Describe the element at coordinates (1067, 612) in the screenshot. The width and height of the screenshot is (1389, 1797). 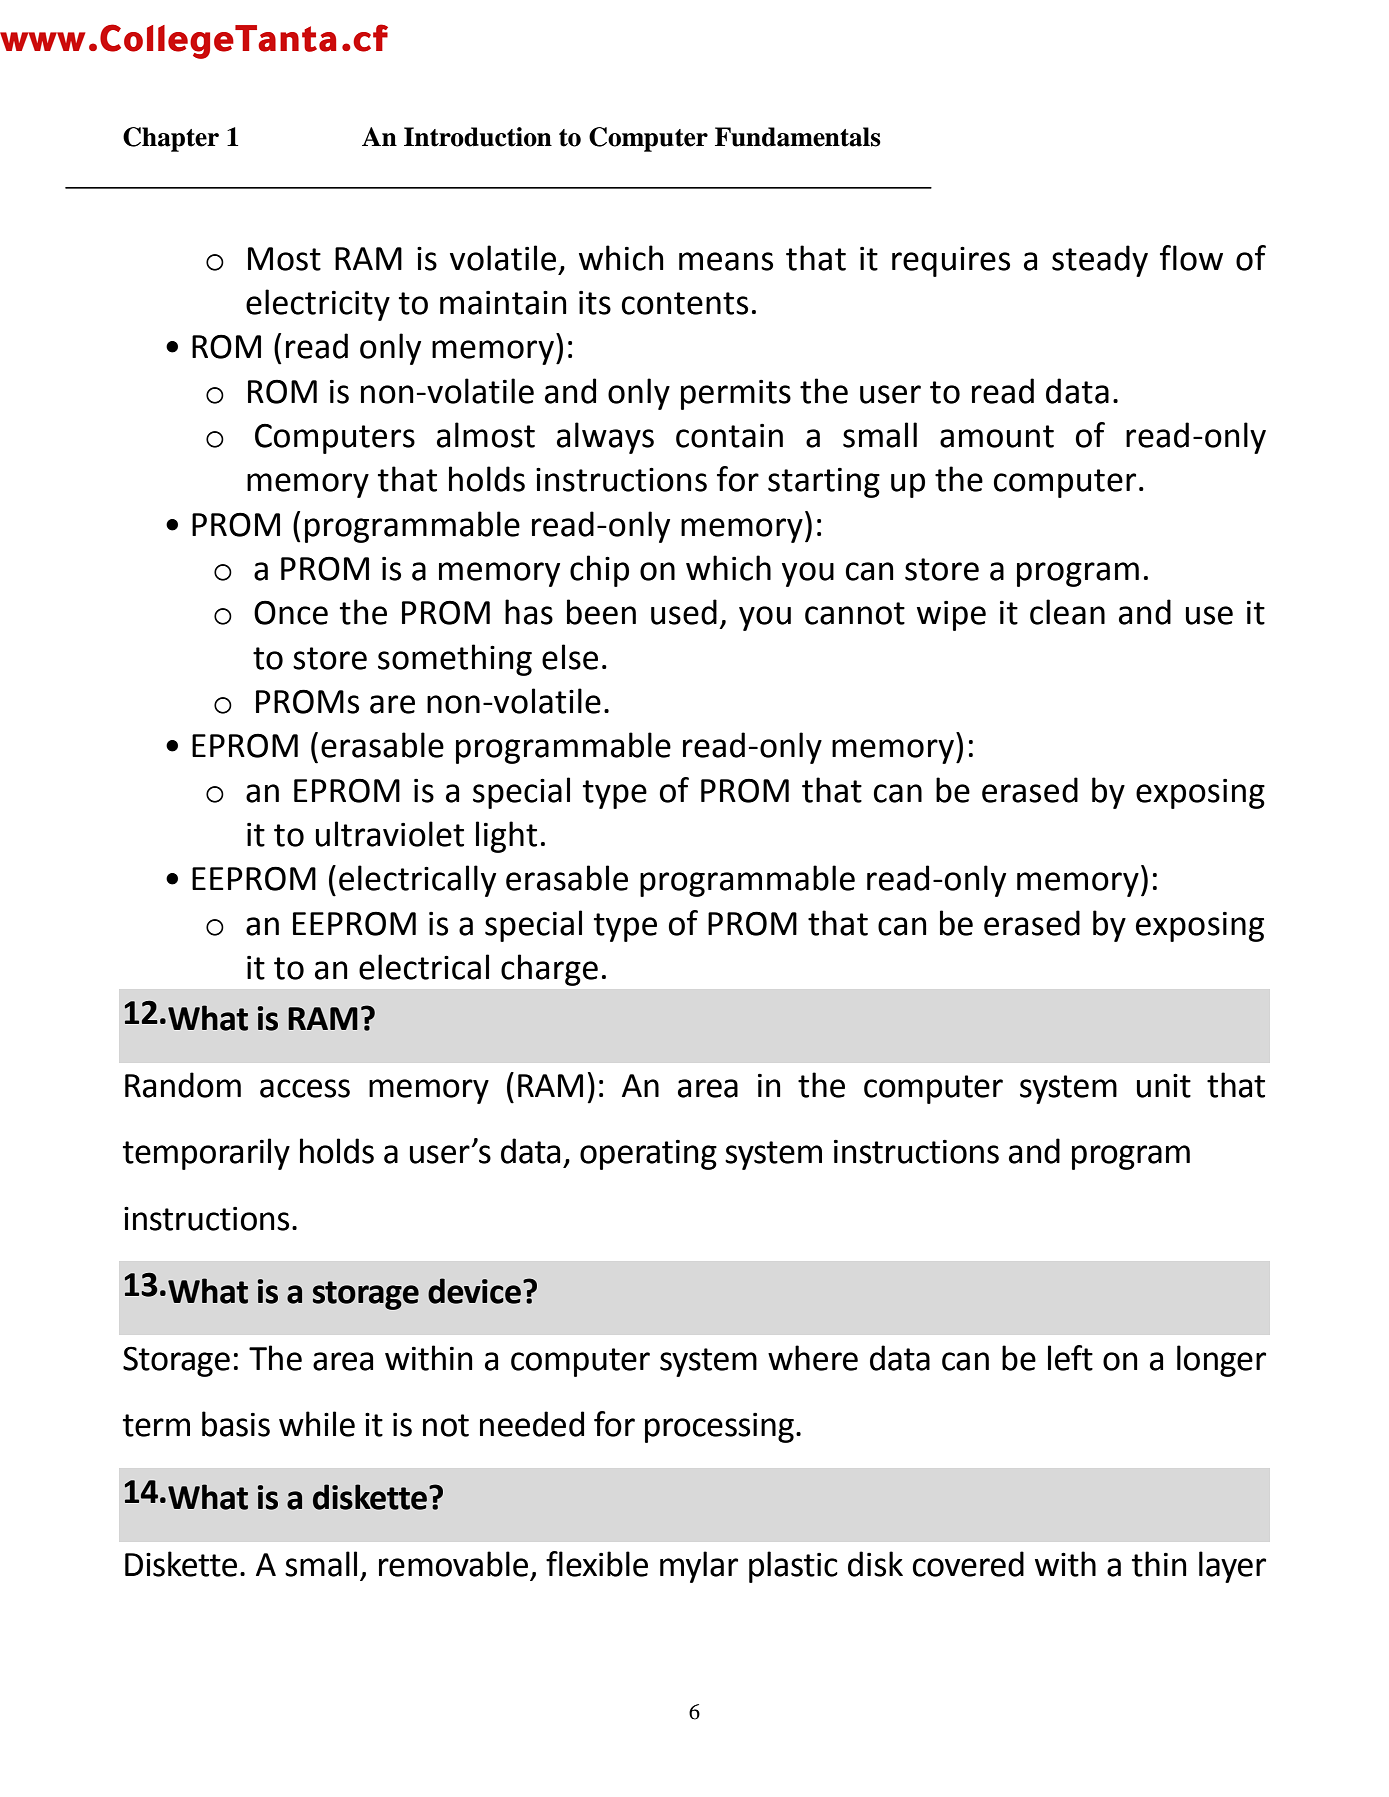
I see `clean` at that location.
